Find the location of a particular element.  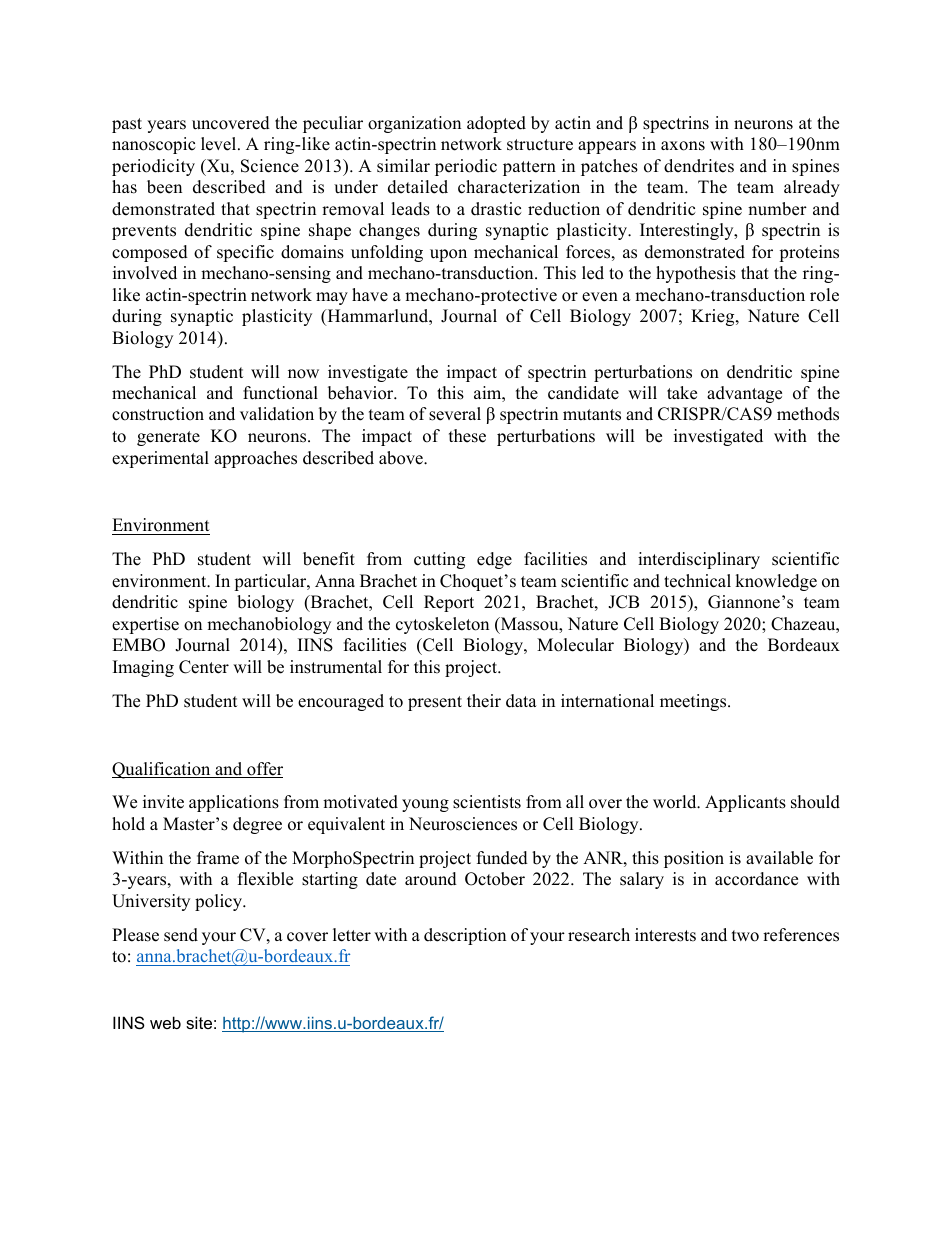

generate is located at coordinates (168, 438).
